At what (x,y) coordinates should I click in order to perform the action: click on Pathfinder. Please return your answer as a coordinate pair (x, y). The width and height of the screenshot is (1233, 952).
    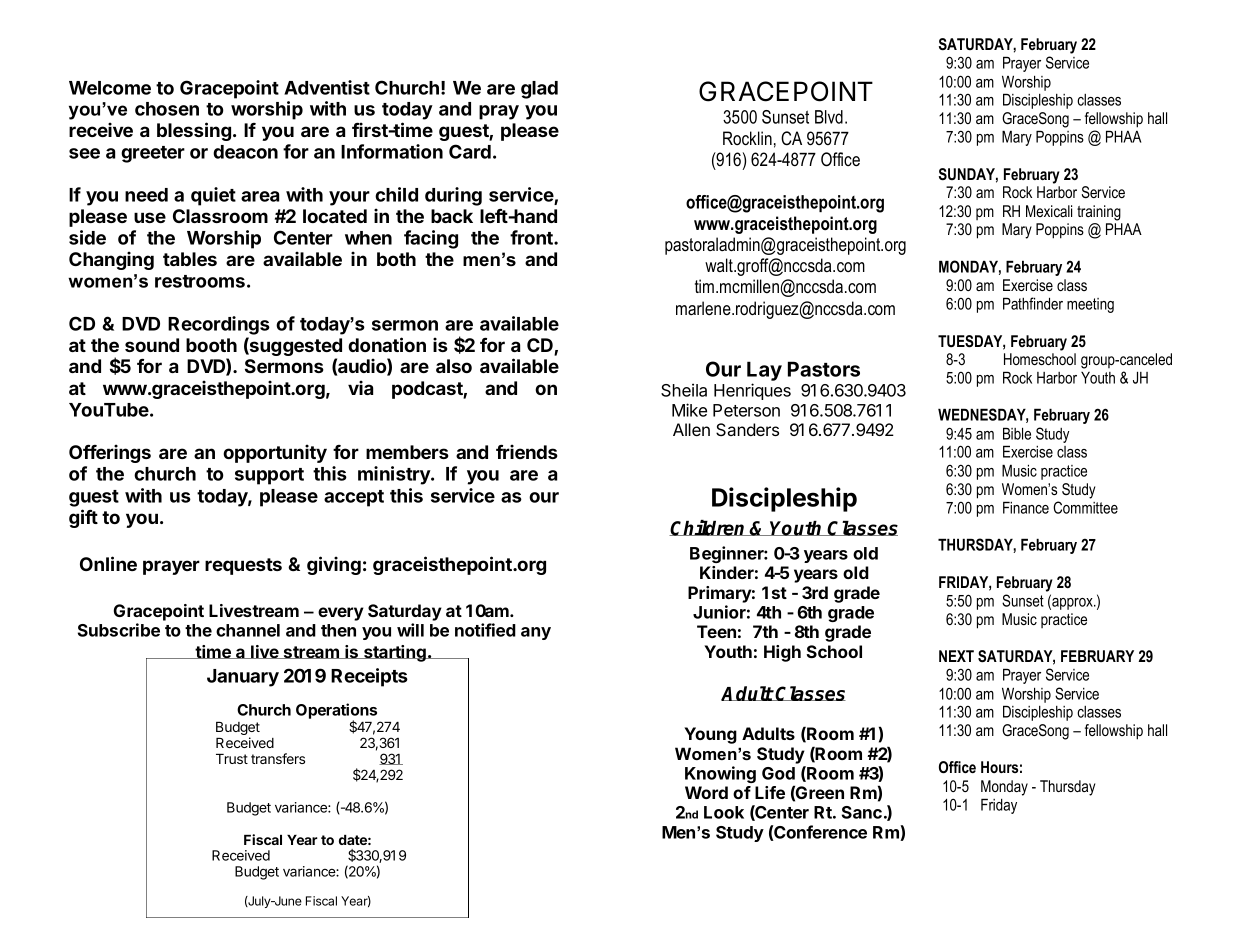
    Looking at the image, I should click on (1033, 303).
